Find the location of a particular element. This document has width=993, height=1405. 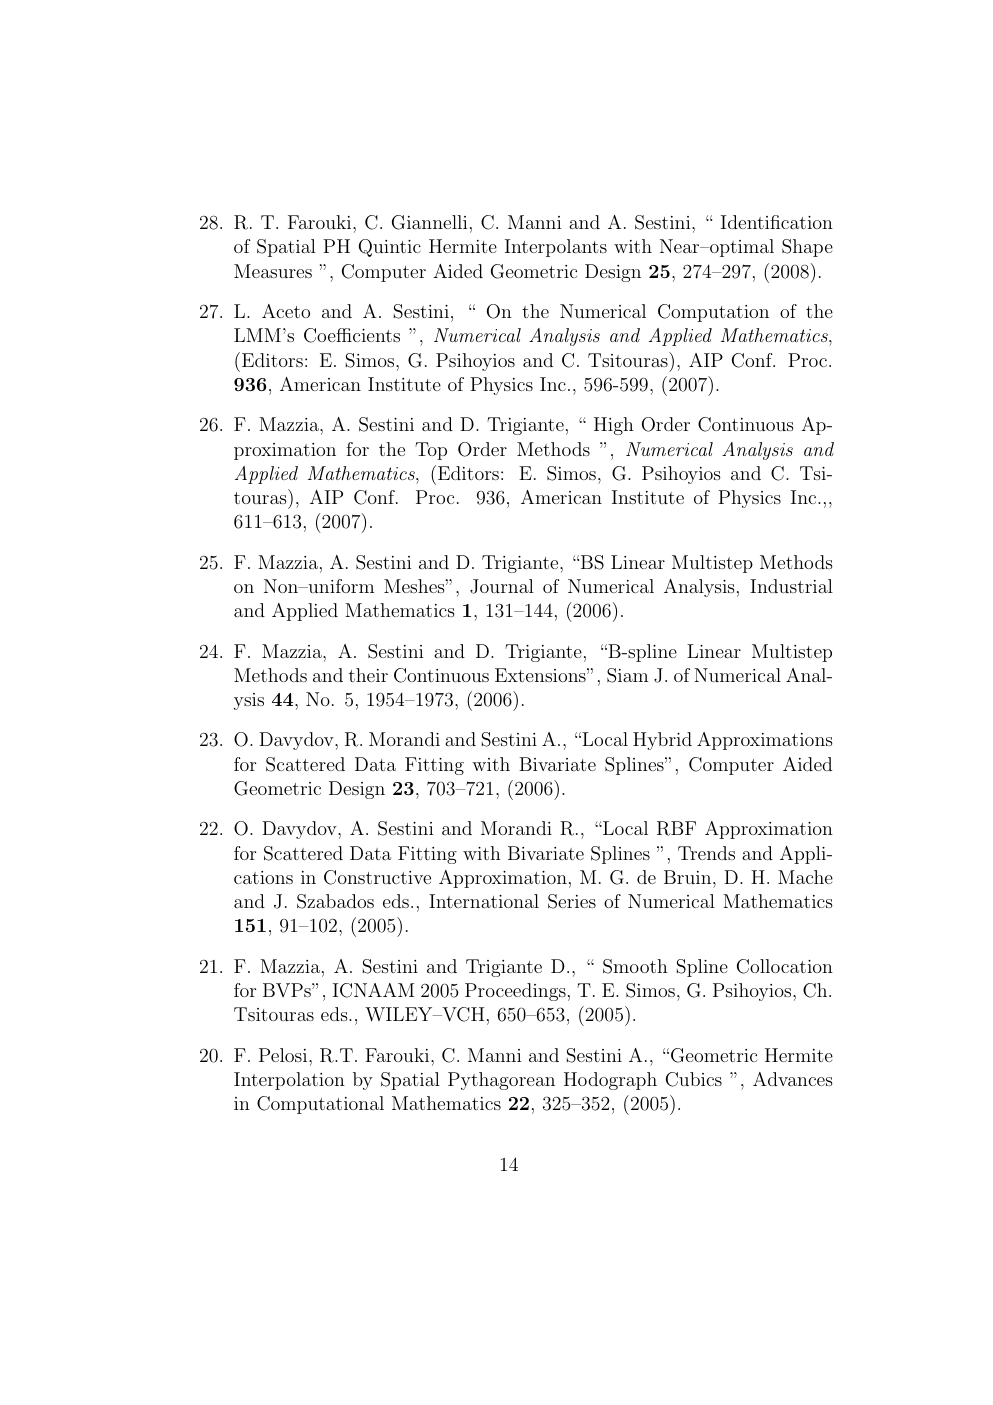

Top is located at coordinates (431, 451).
